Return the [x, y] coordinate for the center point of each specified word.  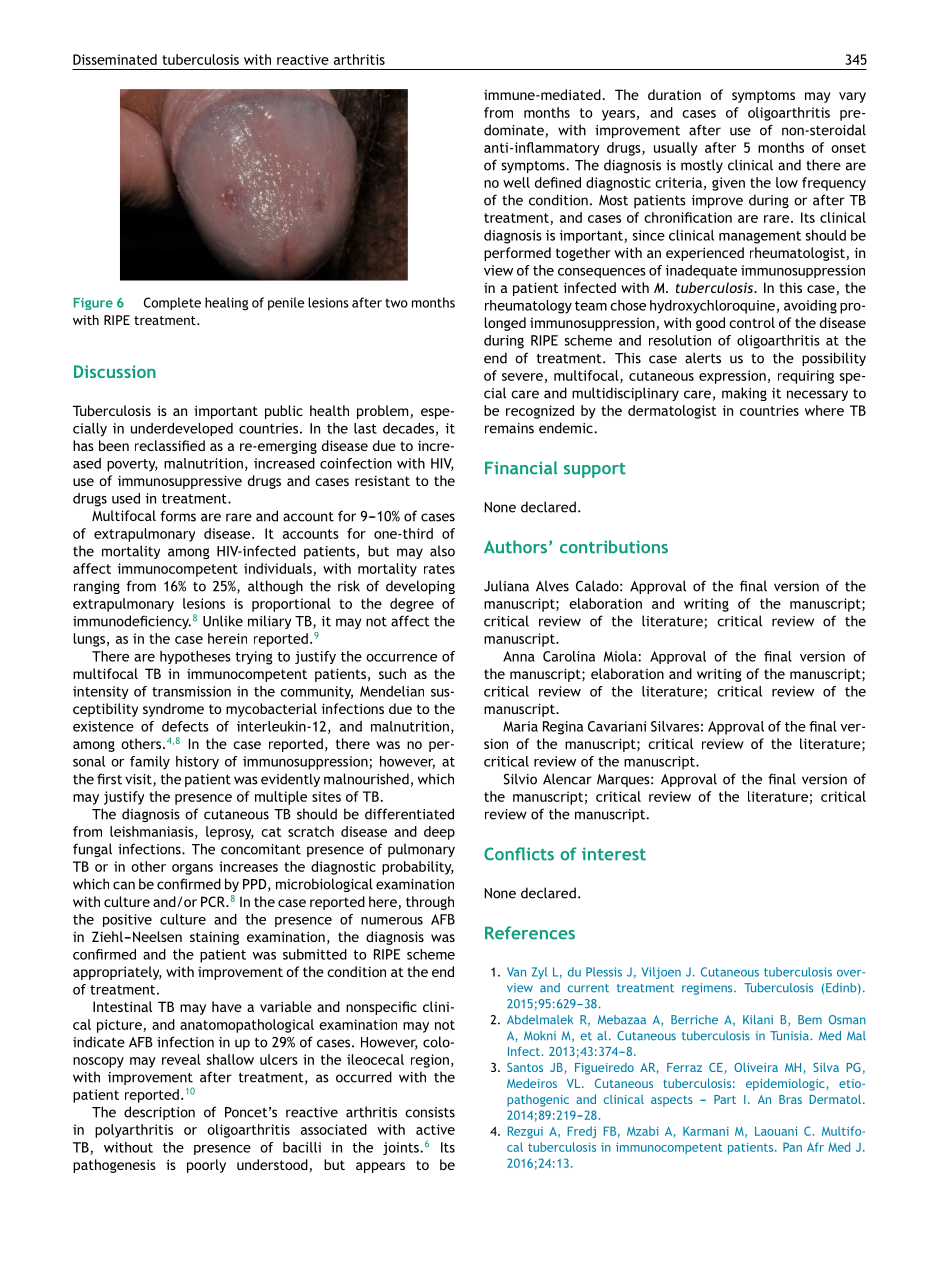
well [516, 182]
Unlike [223, 621]
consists [430, 1112]
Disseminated [115, 59]
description [159, 1113]
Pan [792, 1147]
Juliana [506, 586]
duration [674, 94]
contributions [614, 547]
